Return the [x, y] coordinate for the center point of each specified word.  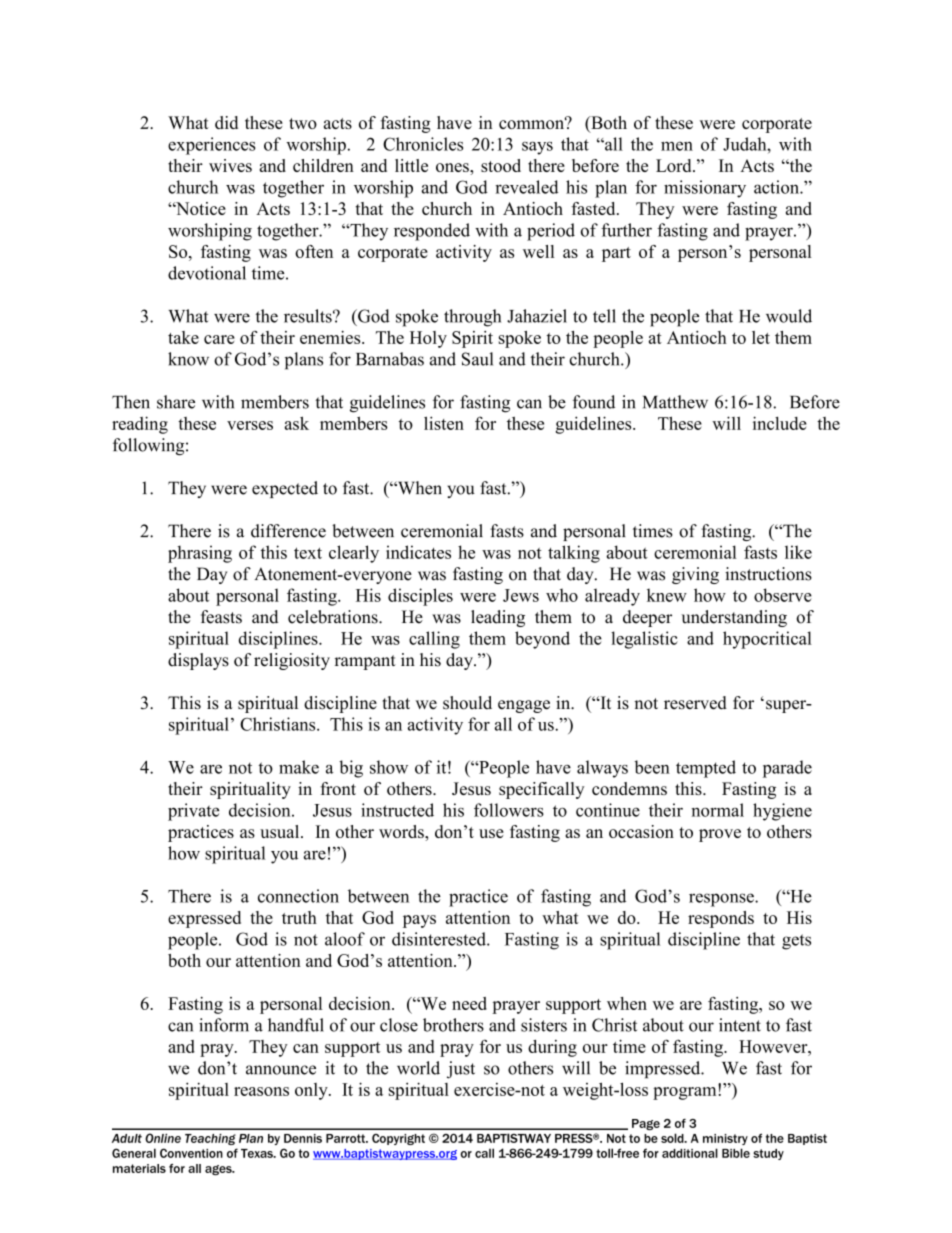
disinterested [440, 939]
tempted [706, 769]
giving [695, 575]
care [219, 339]
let [761, 337]
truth [299, 917]
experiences [212, 146]
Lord [675, 165]
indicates [418, 552]
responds [721, 919]
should [467, 703]
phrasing [200, 554]
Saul [477, 359]
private [193, 812]
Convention [191, 1153]
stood [501, 165]
